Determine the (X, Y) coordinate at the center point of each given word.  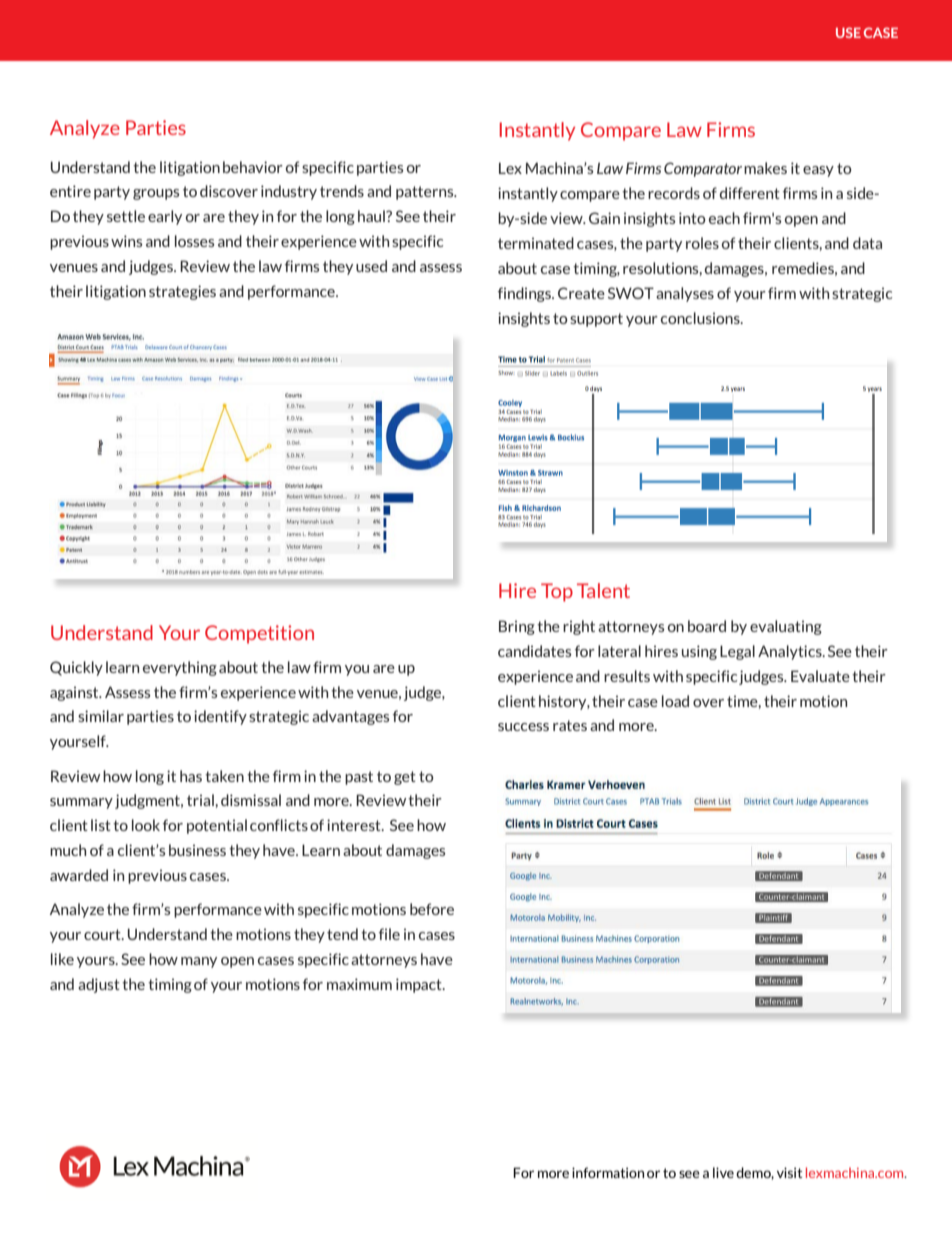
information (608, 1172)
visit (789, 1172)
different (750, 193)
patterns (426, 193)
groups (156, 194)
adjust (99, 985)
